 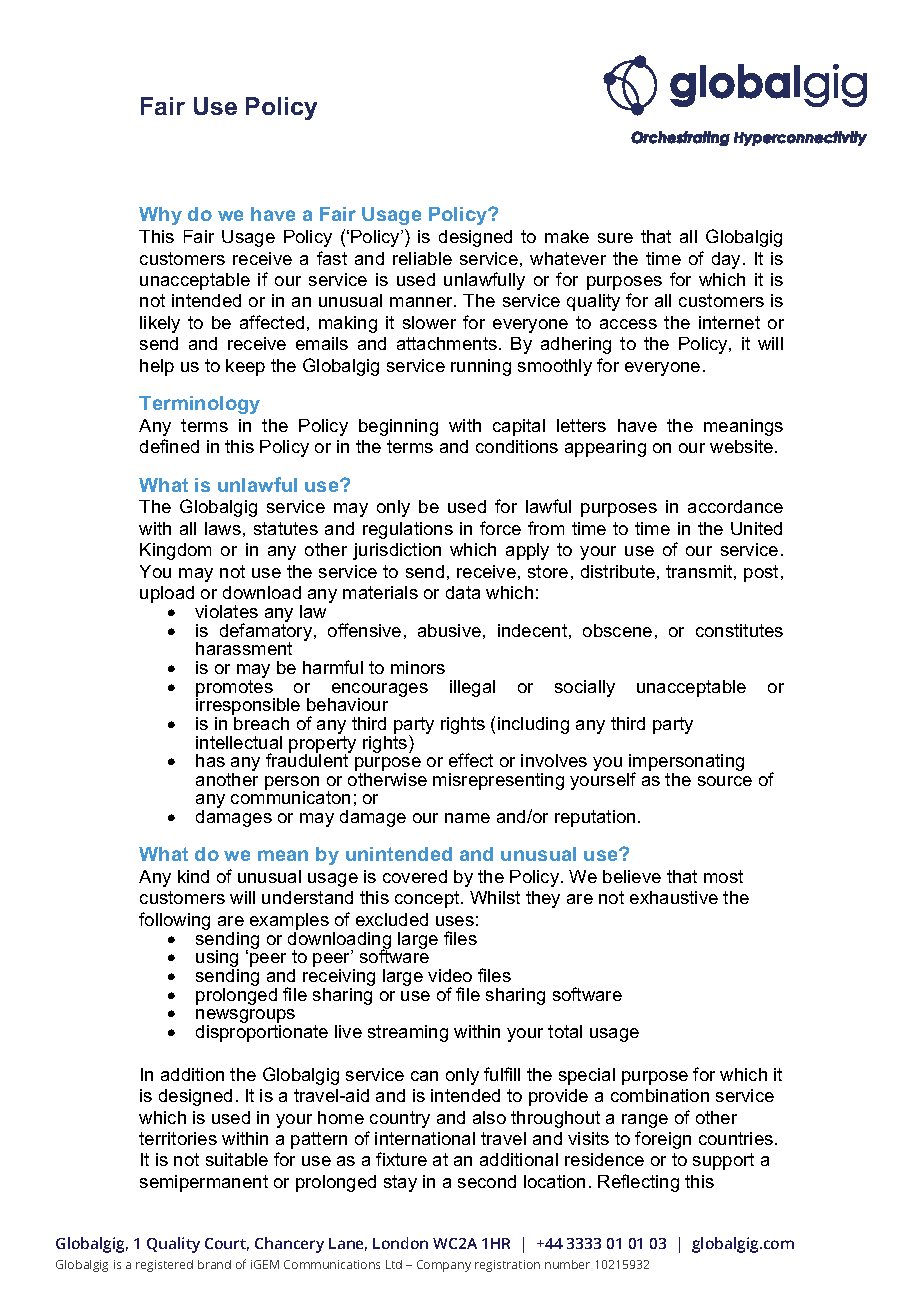 I want to click on Why, so click(x=160, y=216).
